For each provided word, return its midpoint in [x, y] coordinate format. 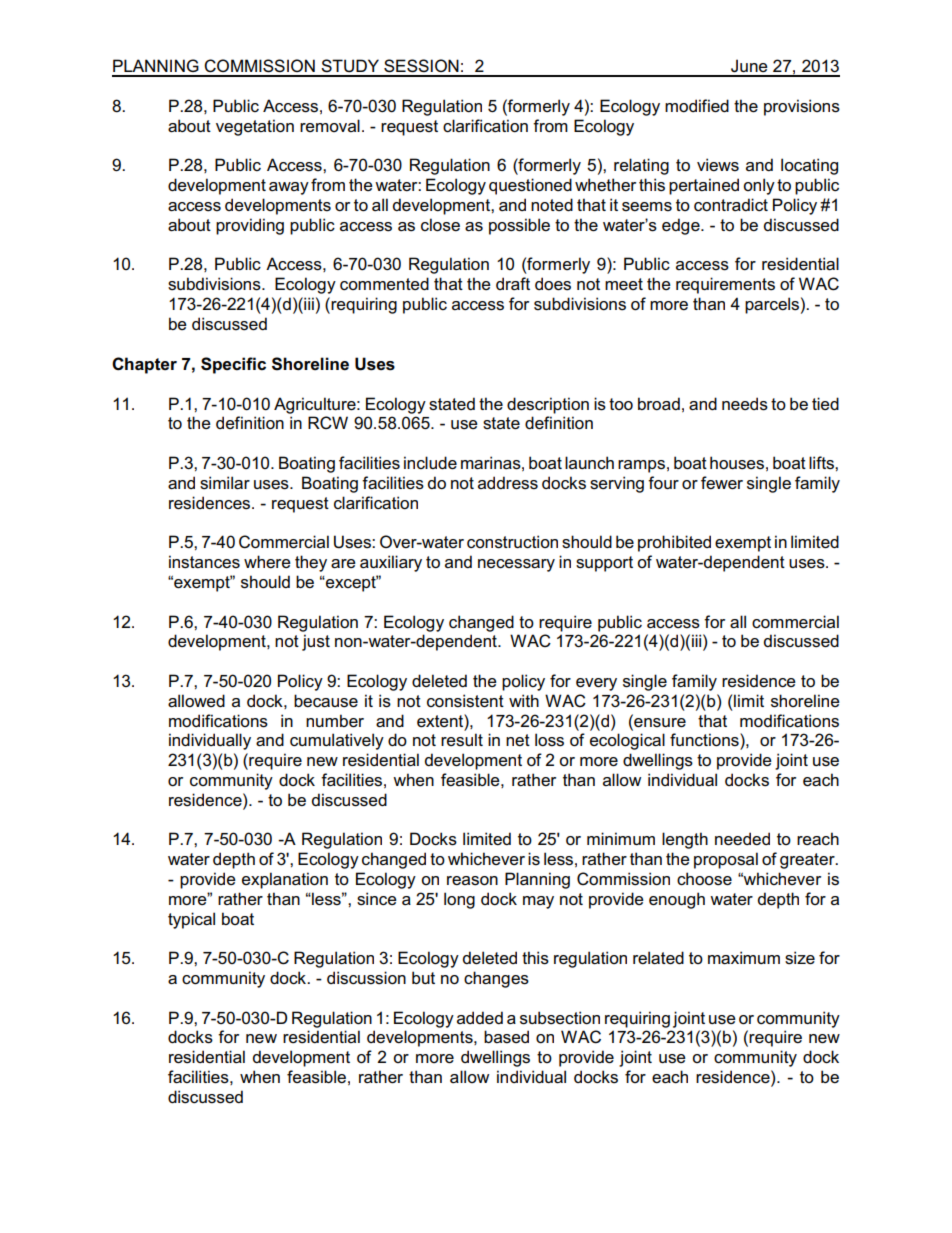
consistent [465, 701]
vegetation [255, 127]
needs [745, 404]
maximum [744, 958]
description [548, 405]
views [718, 165]
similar [225, 483]
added [480, 1018]
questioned [530, 186]
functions [705, 740]
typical [191, 920]
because [326, 701]
